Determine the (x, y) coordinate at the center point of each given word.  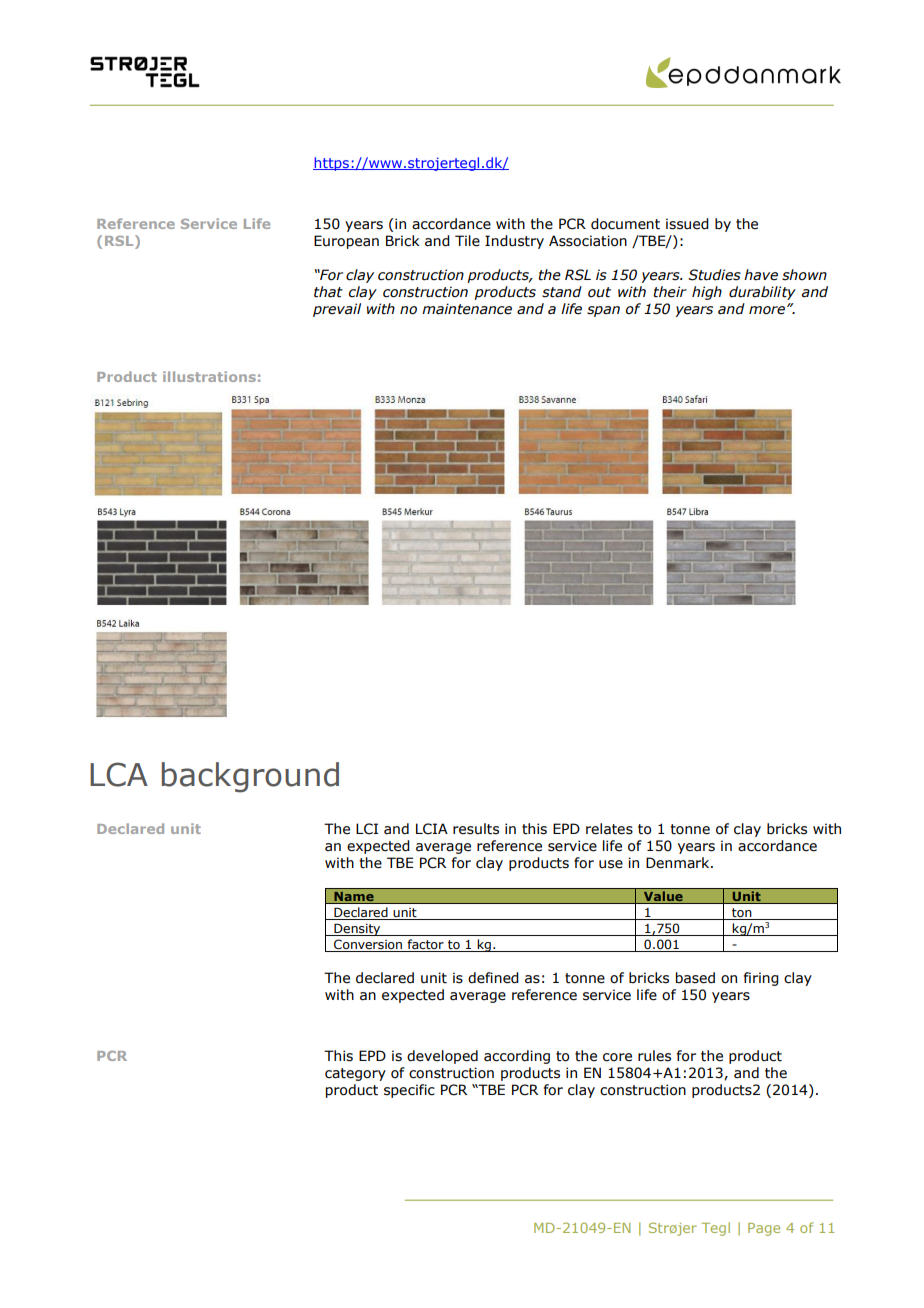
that (328, 292)
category (355, 1074)
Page (764, 1229)
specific (409, 1091)
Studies (714, 275)
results (476, 829)
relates (609, 829)
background (250, 777)
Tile (467, 241)
